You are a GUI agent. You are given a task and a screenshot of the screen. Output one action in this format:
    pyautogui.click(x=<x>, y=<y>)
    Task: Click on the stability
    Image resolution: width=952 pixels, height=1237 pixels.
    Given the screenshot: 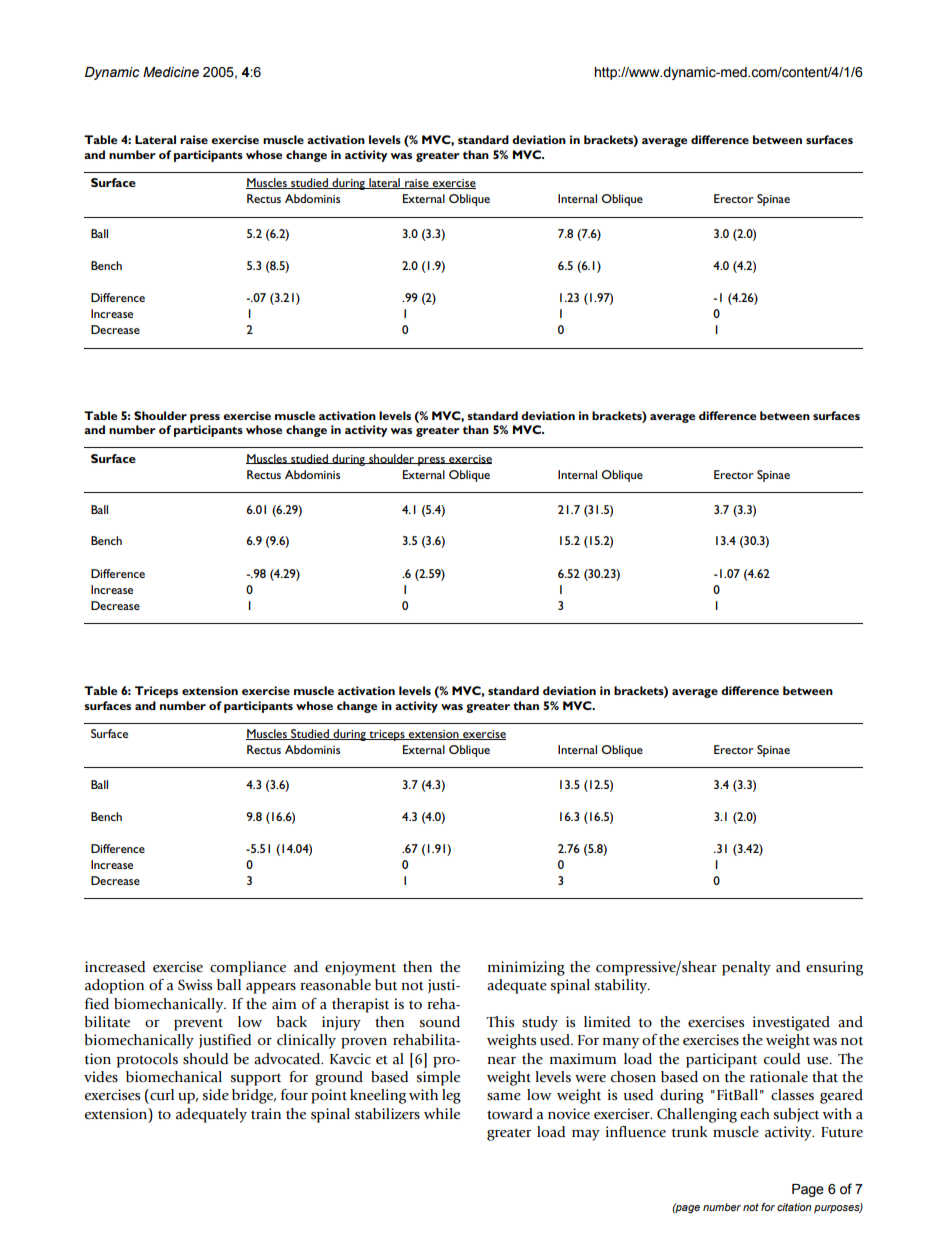 What is the action you would take?
    pyautogui.click(x=622, y=986)
